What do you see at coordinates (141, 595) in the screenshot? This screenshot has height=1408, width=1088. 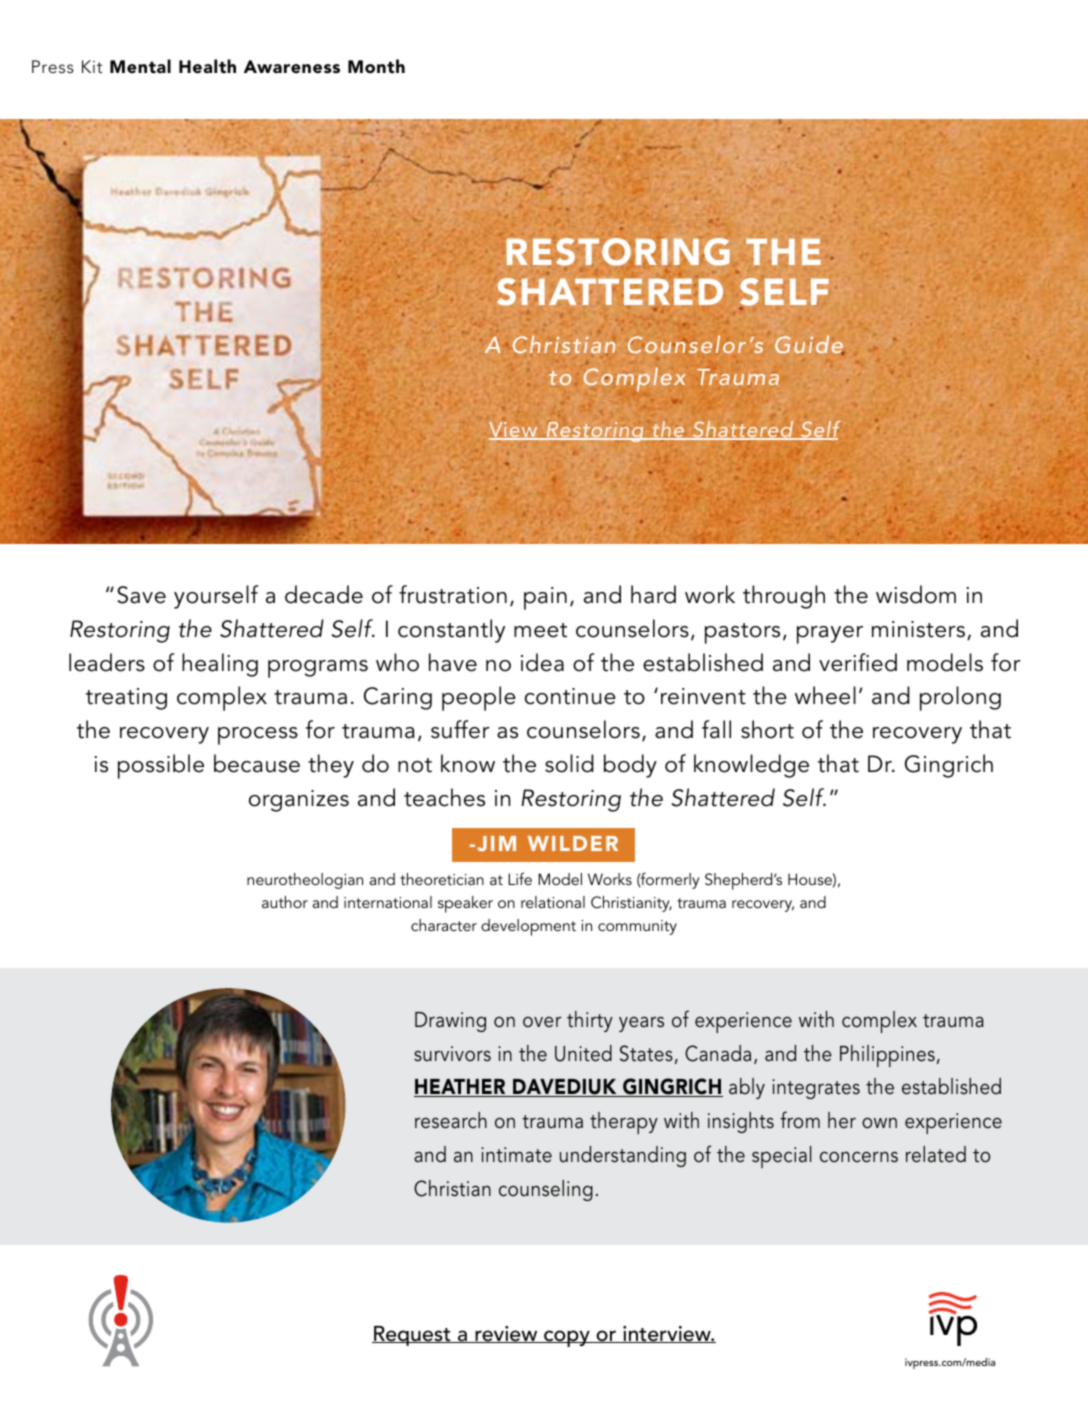 I see `Save` at bounding box center [141, 595].
